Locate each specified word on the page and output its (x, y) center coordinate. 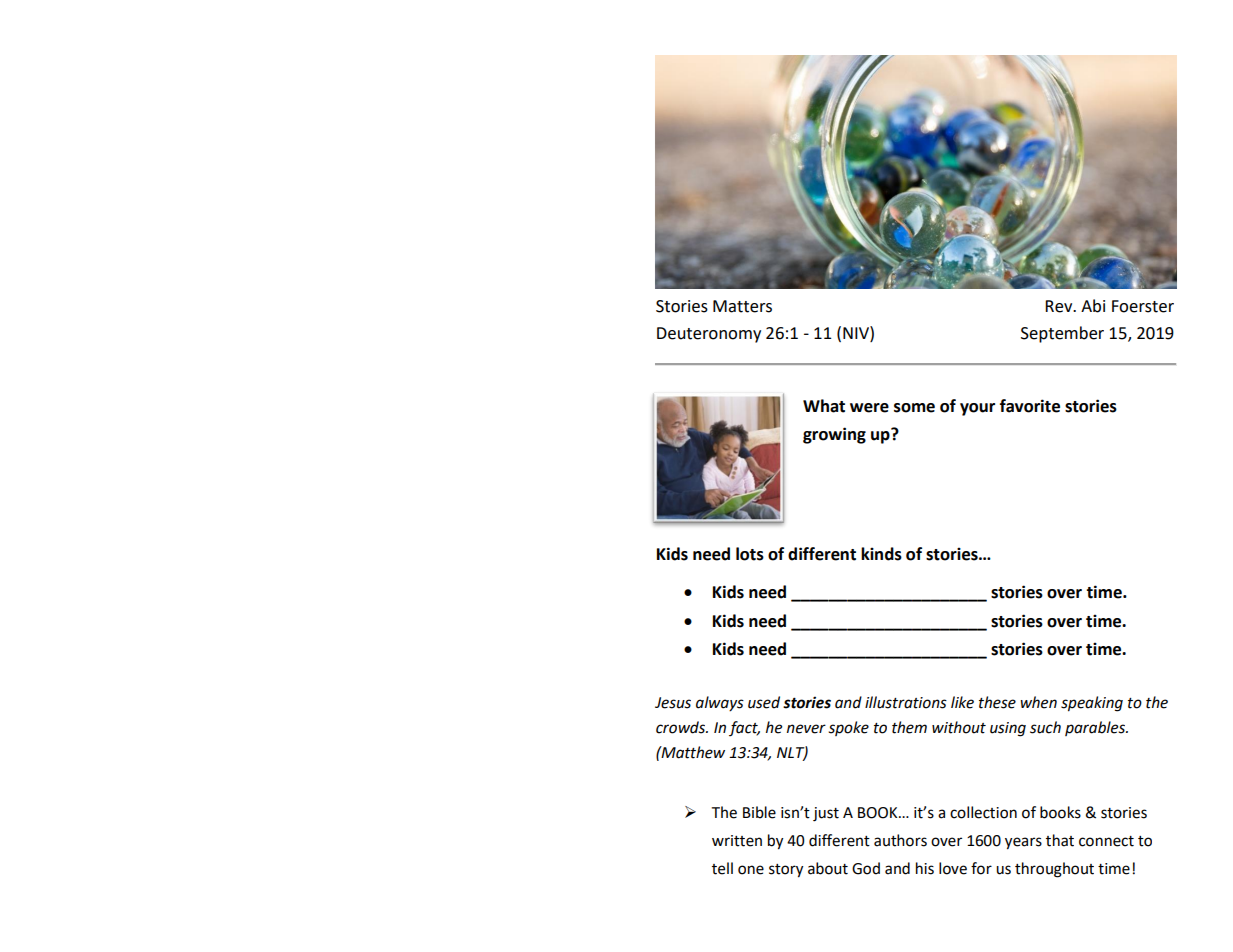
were (869, 408)
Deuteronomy (709, 335)
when (1038, 702)
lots (750, 554)
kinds (881, 554)
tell (722, 868)
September (1062, 334)
